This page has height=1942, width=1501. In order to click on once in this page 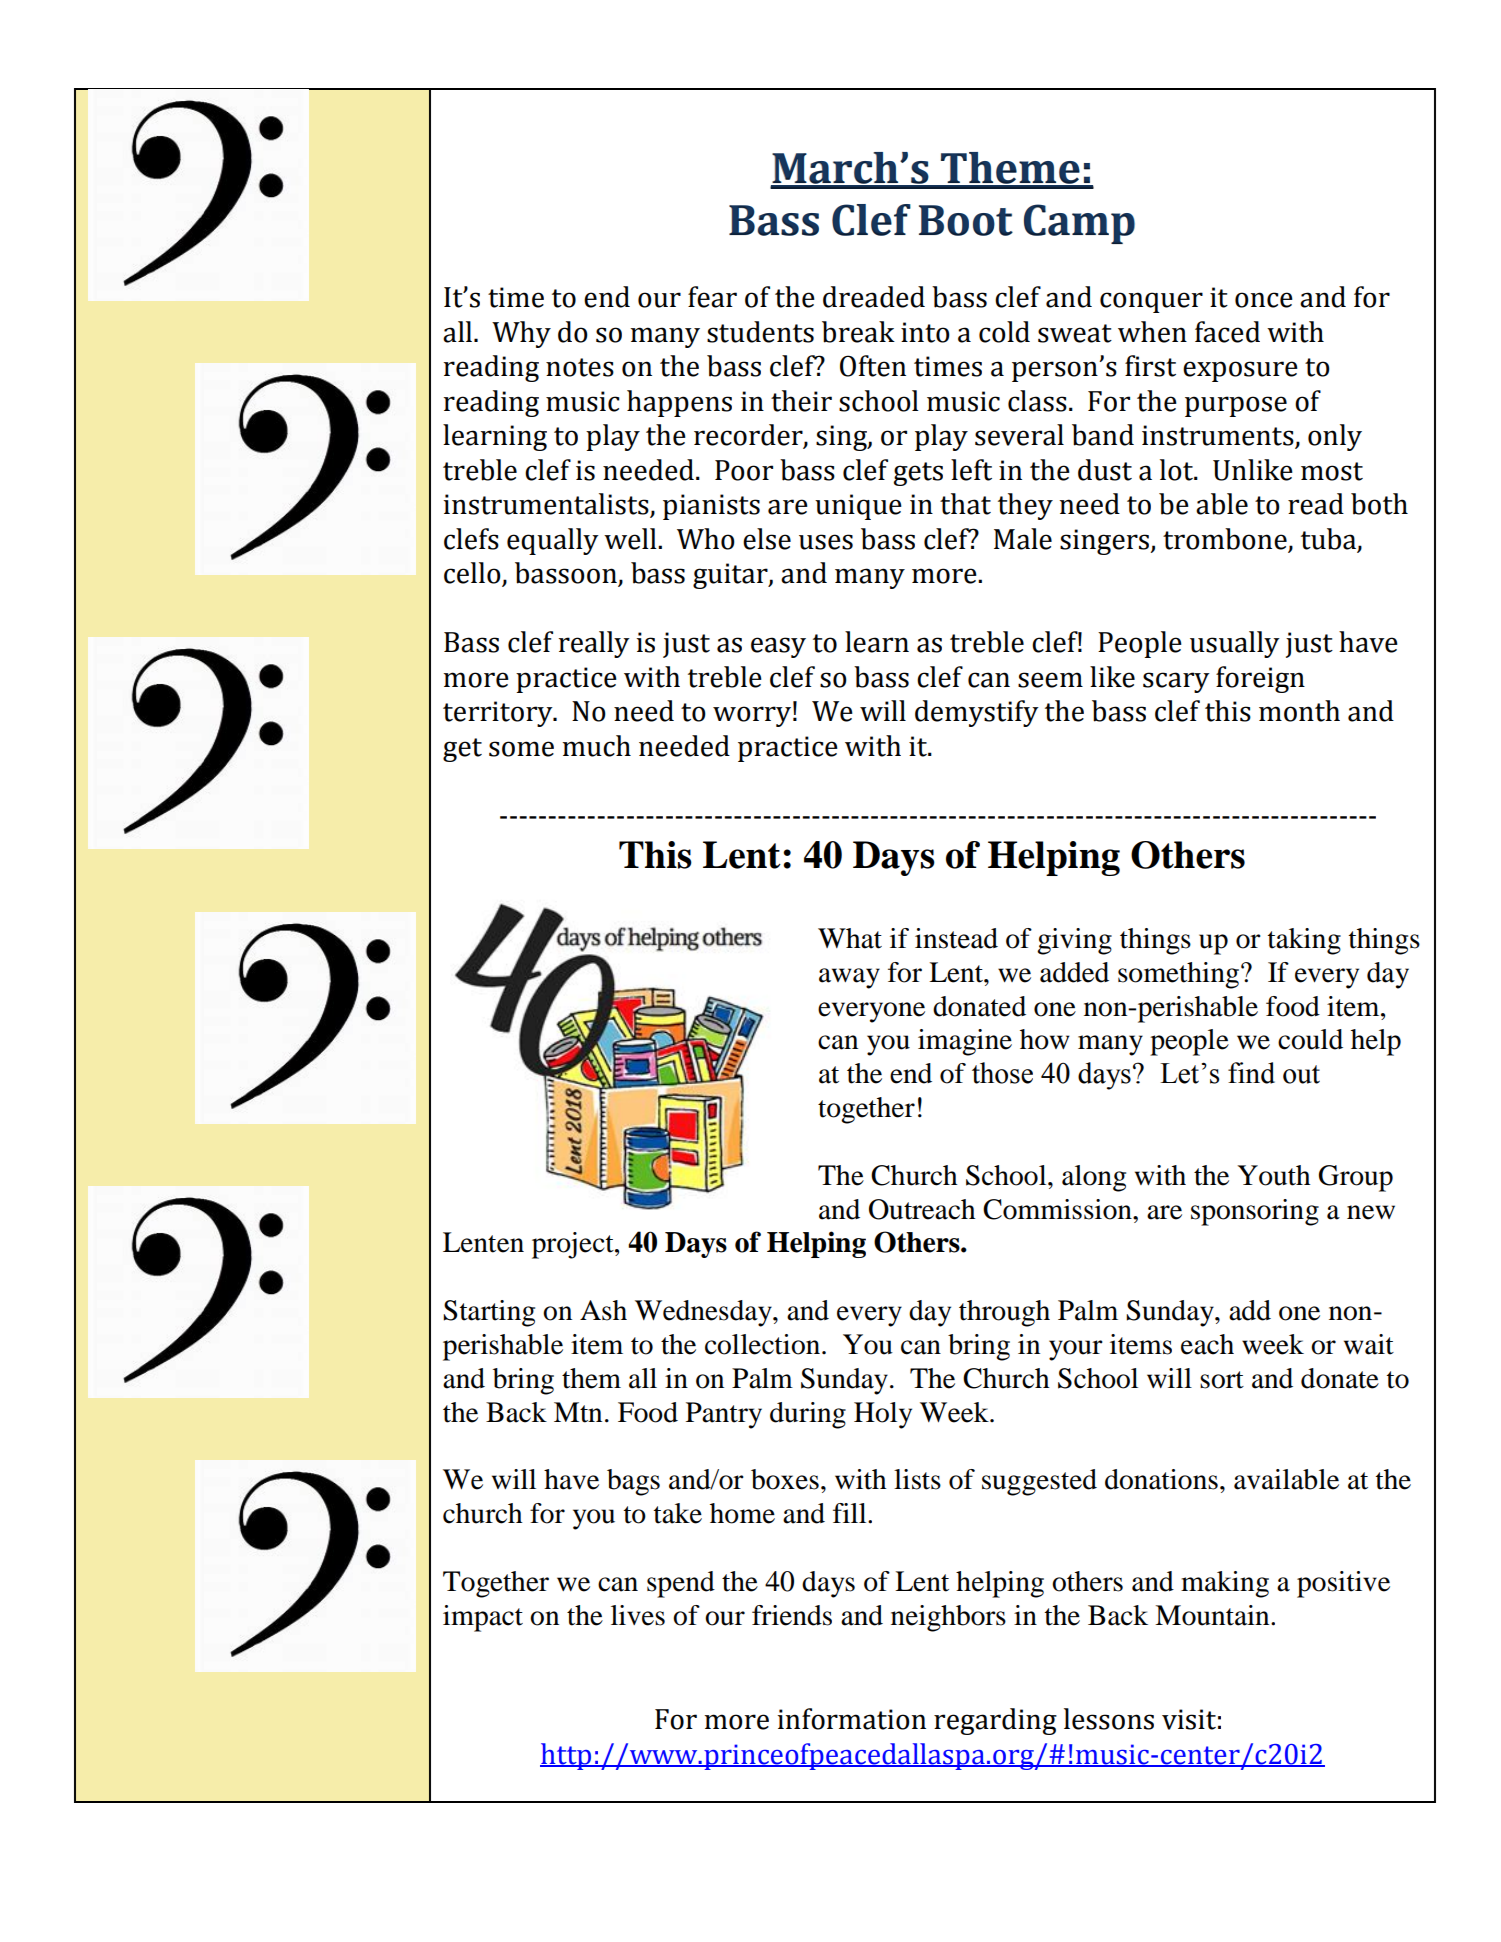, I will do `click(1264, 300)`.
